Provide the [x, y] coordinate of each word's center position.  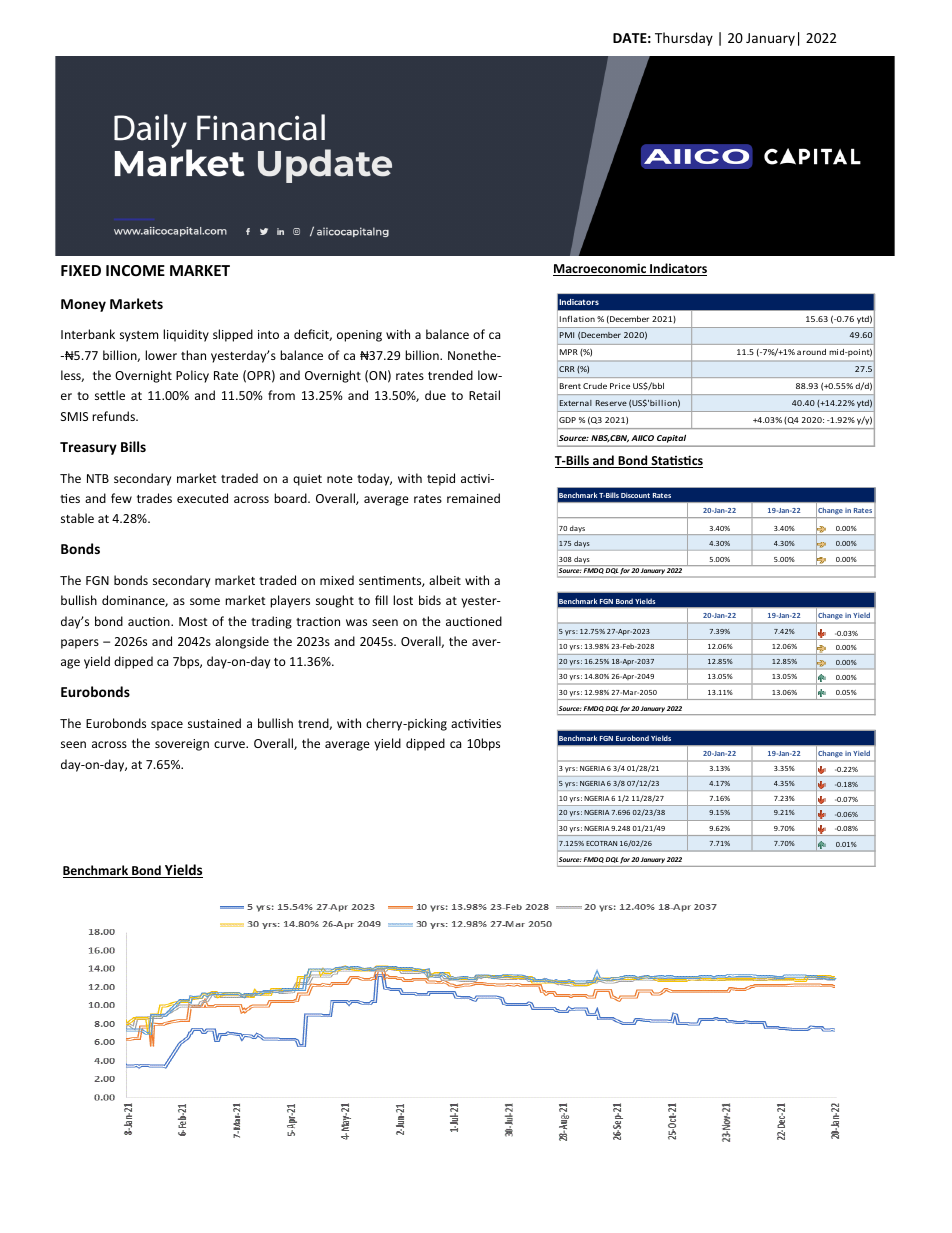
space [167, 726]
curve [230, 744]
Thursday [684, 39]
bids [430, 600]
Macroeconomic [600, 269]
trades [154, 498]
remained [473, 498]
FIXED [81, 270]
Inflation [577, 318]
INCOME [135, 270]
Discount [635, 495]
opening [359, 336]
